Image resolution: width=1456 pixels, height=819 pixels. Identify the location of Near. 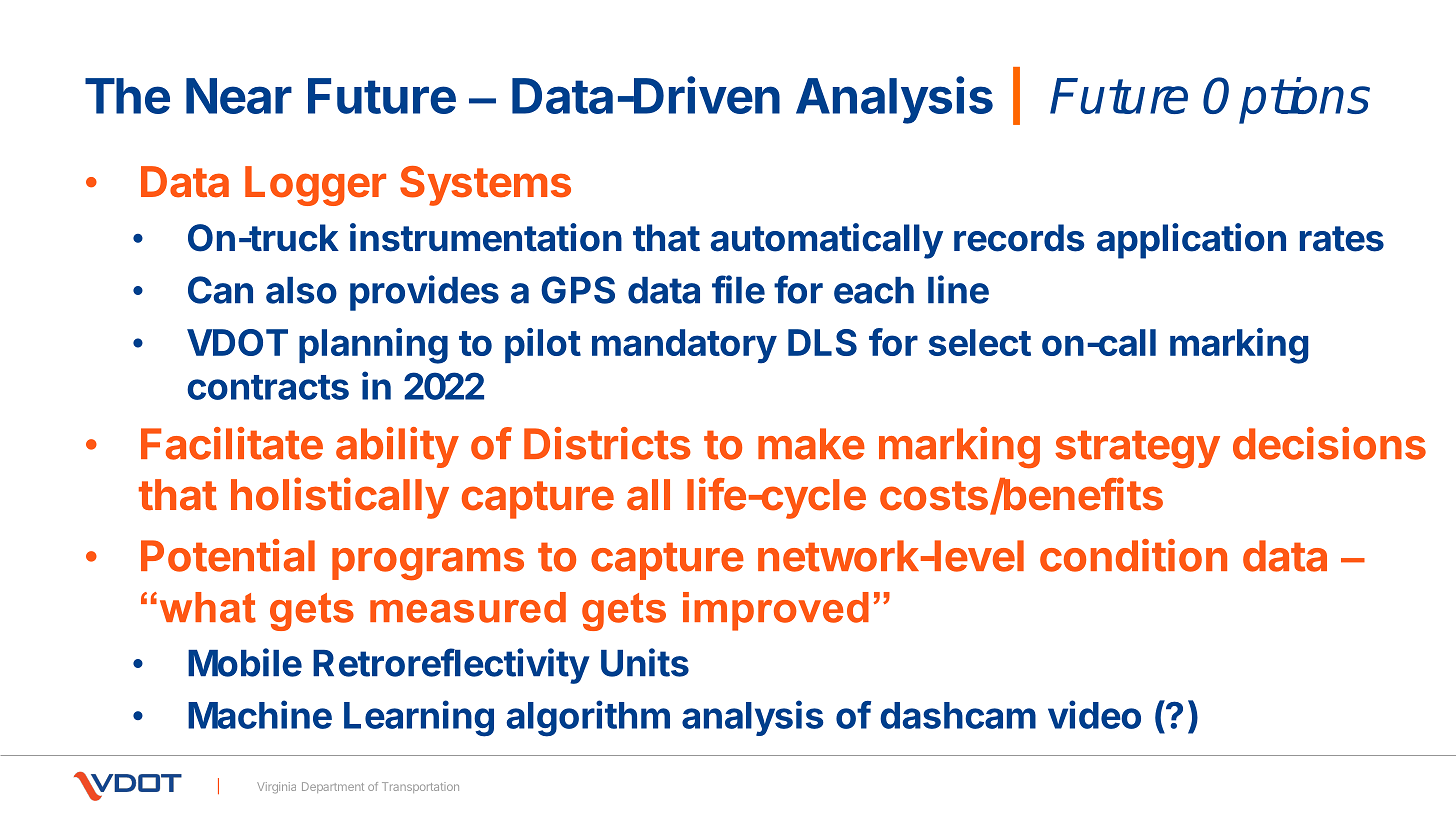
(239, 96).
